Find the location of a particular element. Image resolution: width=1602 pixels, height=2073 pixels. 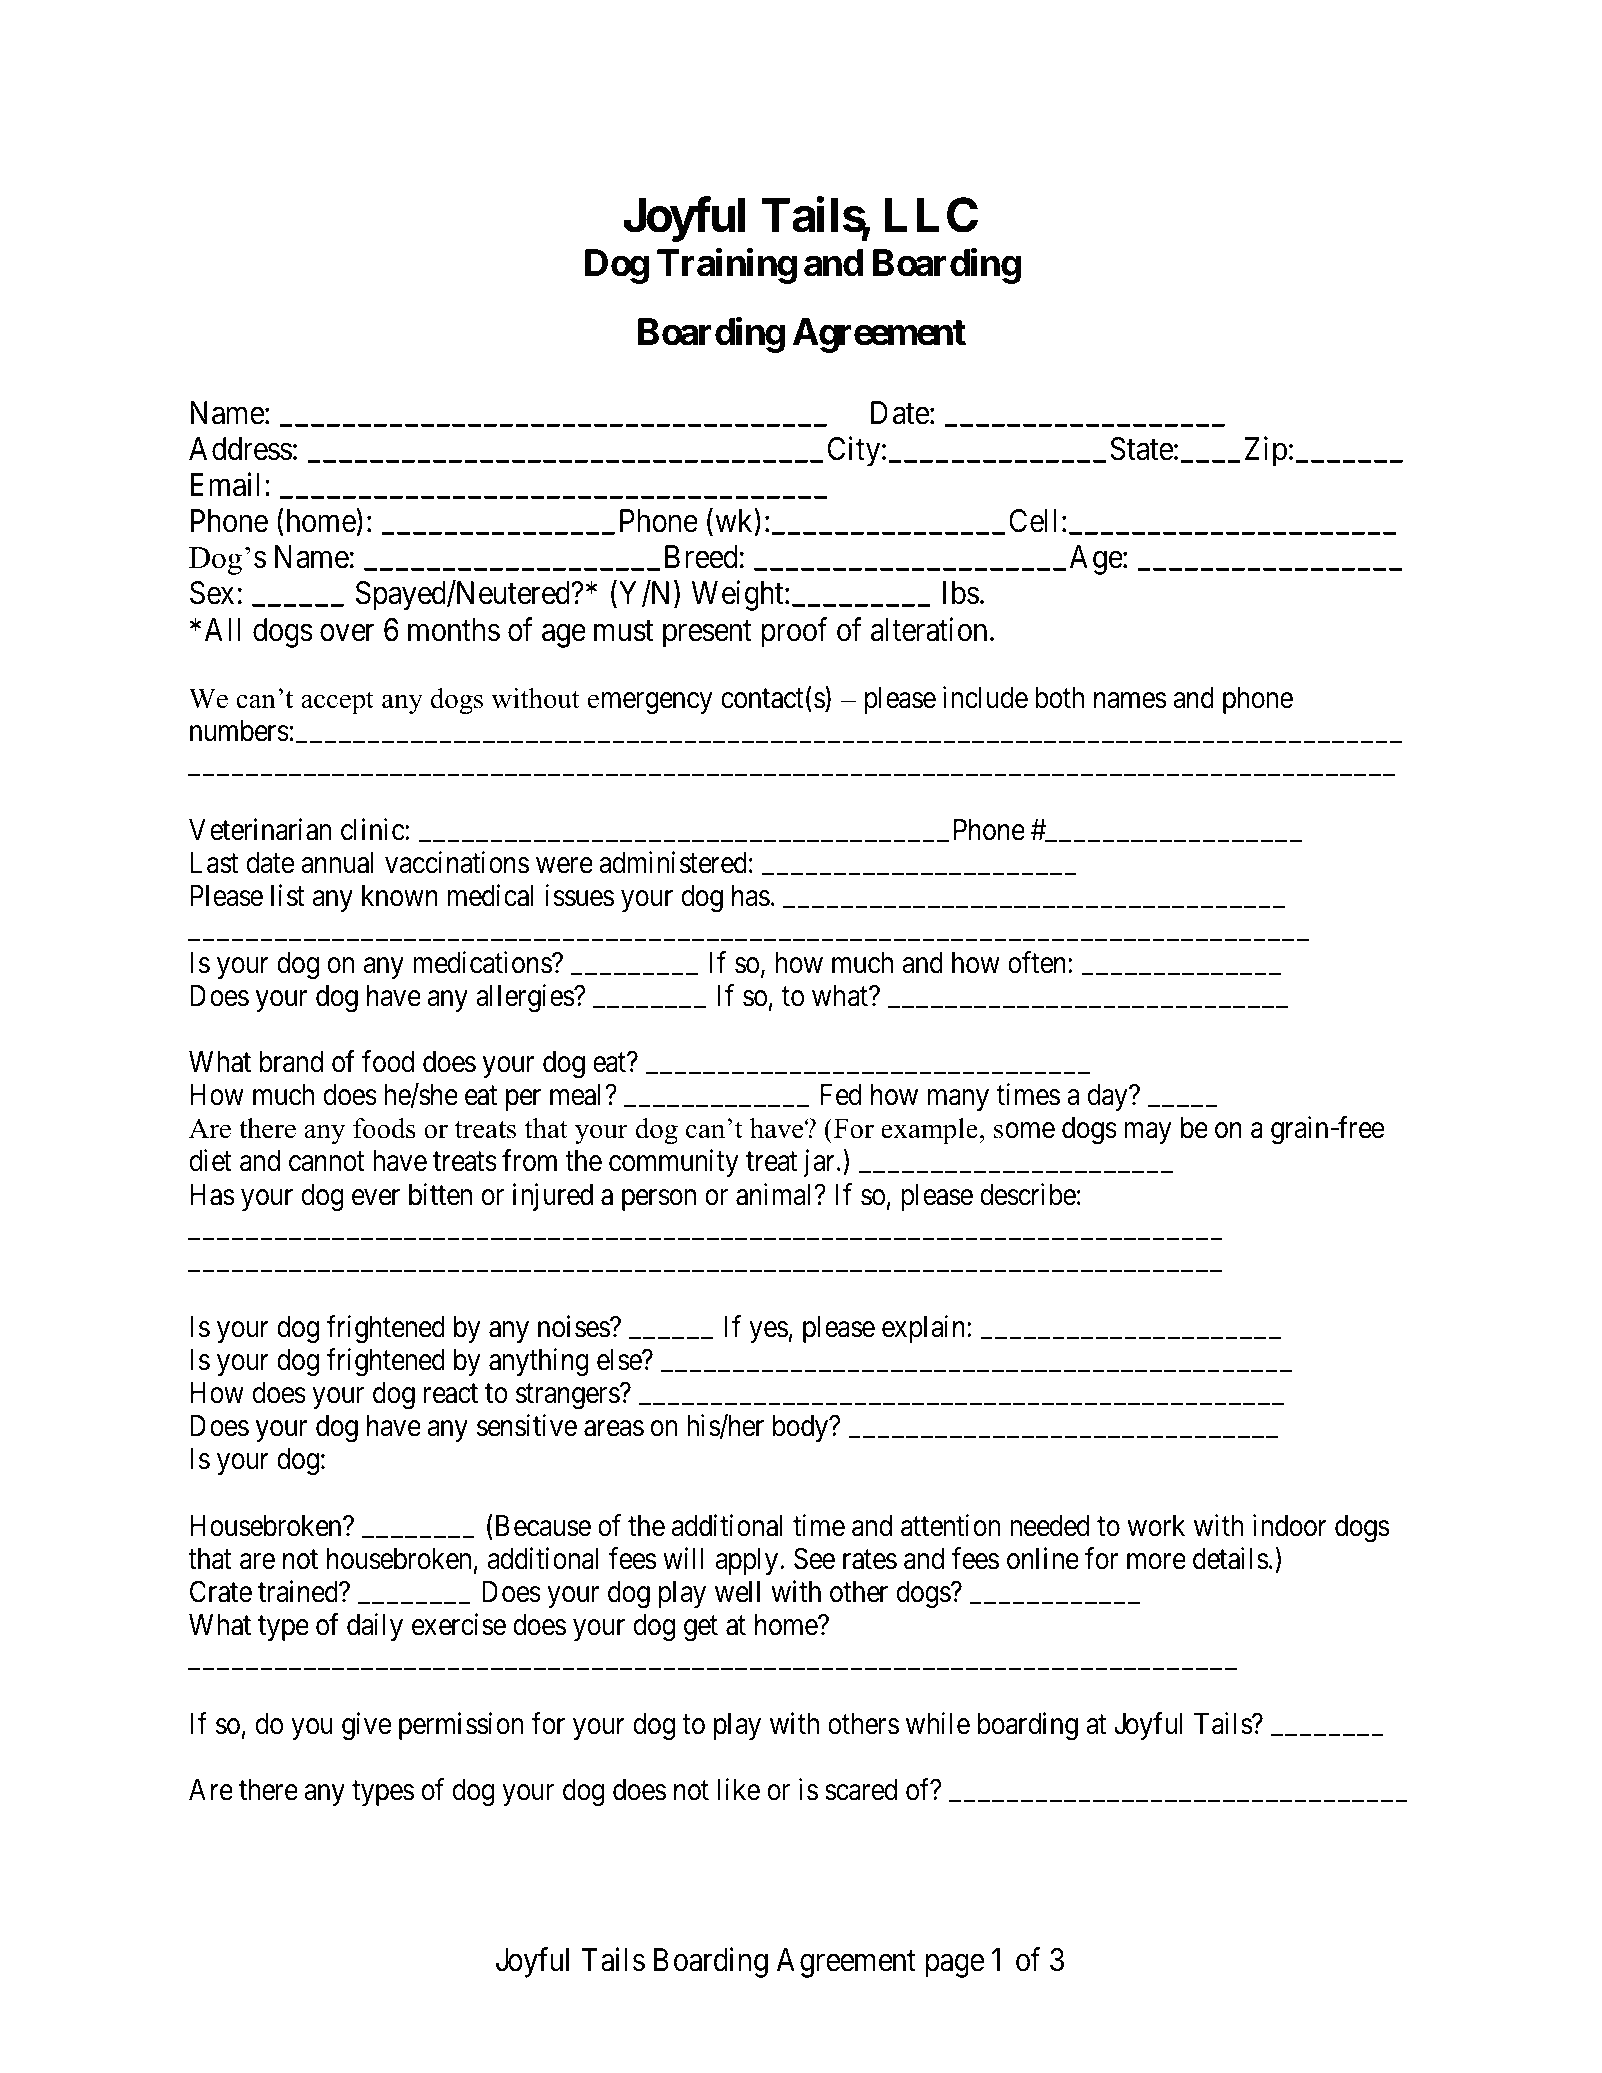

ever is located at coordinates (376, 1197).
